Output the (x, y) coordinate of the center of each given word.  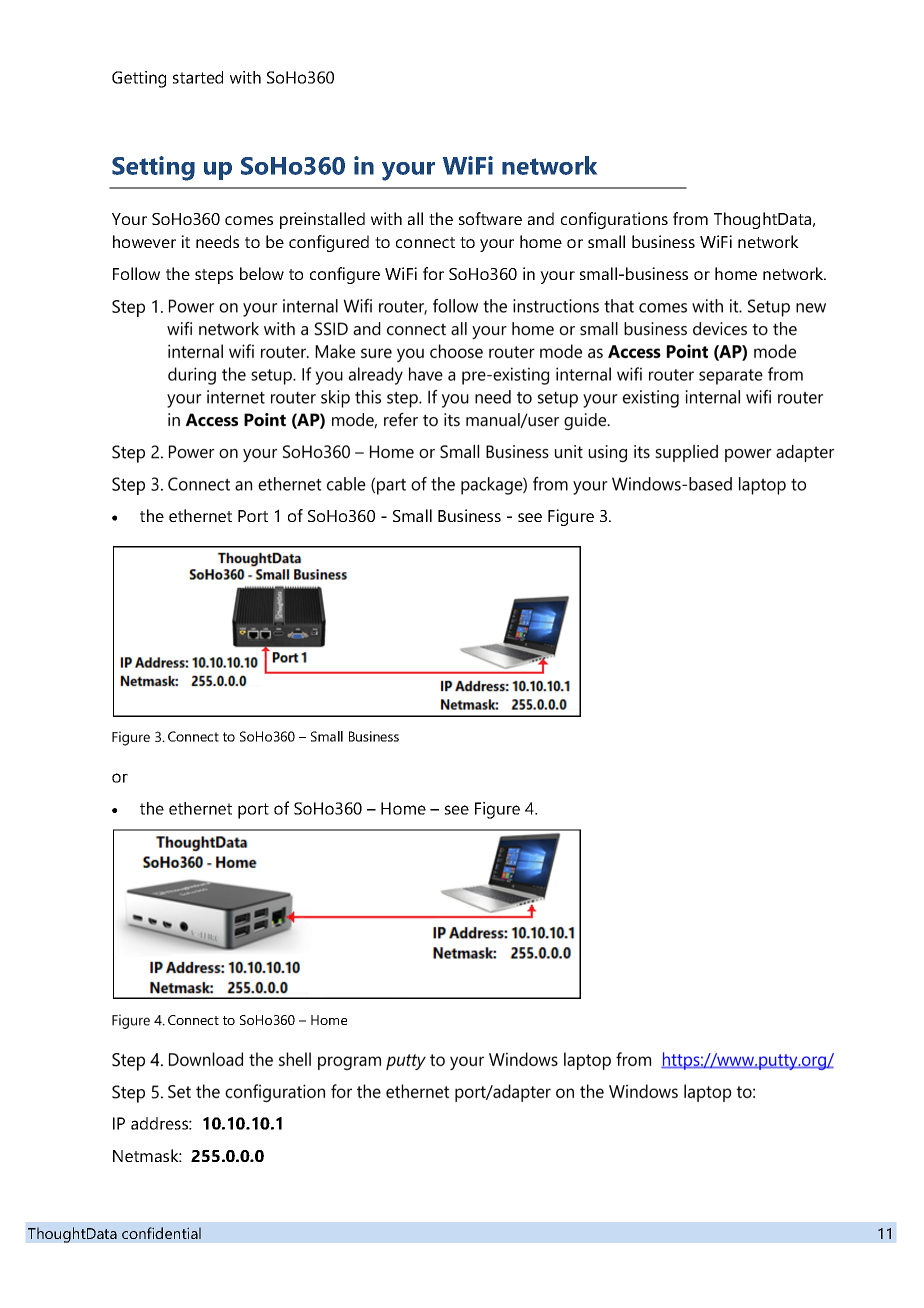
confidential (161, 1233)
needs (217, 241)
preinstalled (322, 220)
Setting (153, 168)
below (262, 273)
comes (249, 220)
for (433, 273)
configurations (614, 220)
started (198, 77)
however (144, 241)
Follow (136, 273)
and (541, 218)
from (690, 218)
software (490, 218)
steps (214, 276)
